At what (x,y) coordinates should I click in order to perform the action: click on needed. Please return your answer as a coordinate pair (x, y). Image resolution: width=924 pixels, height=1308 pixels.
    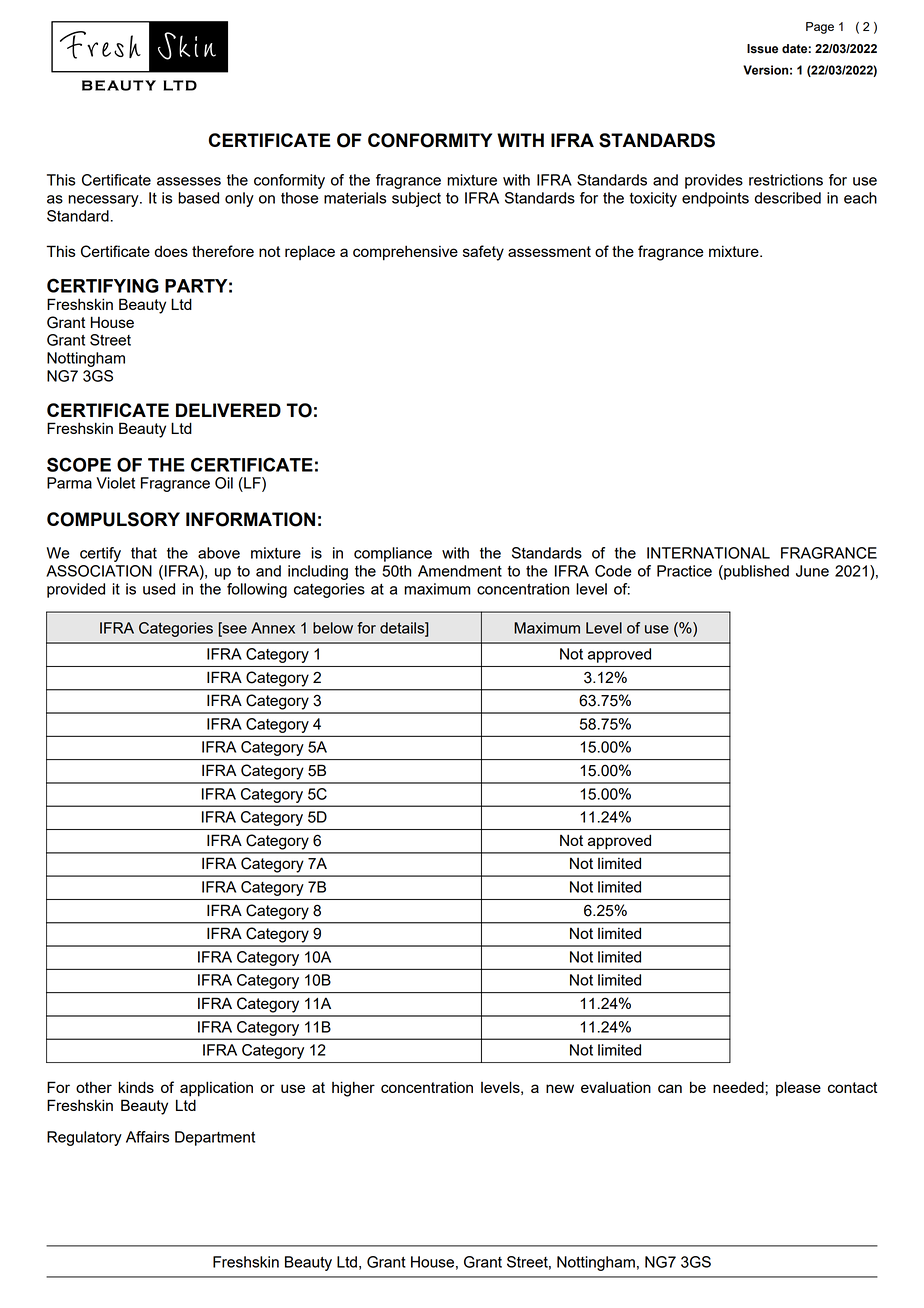
    Looking at the image, I should click on (739, 1087).
